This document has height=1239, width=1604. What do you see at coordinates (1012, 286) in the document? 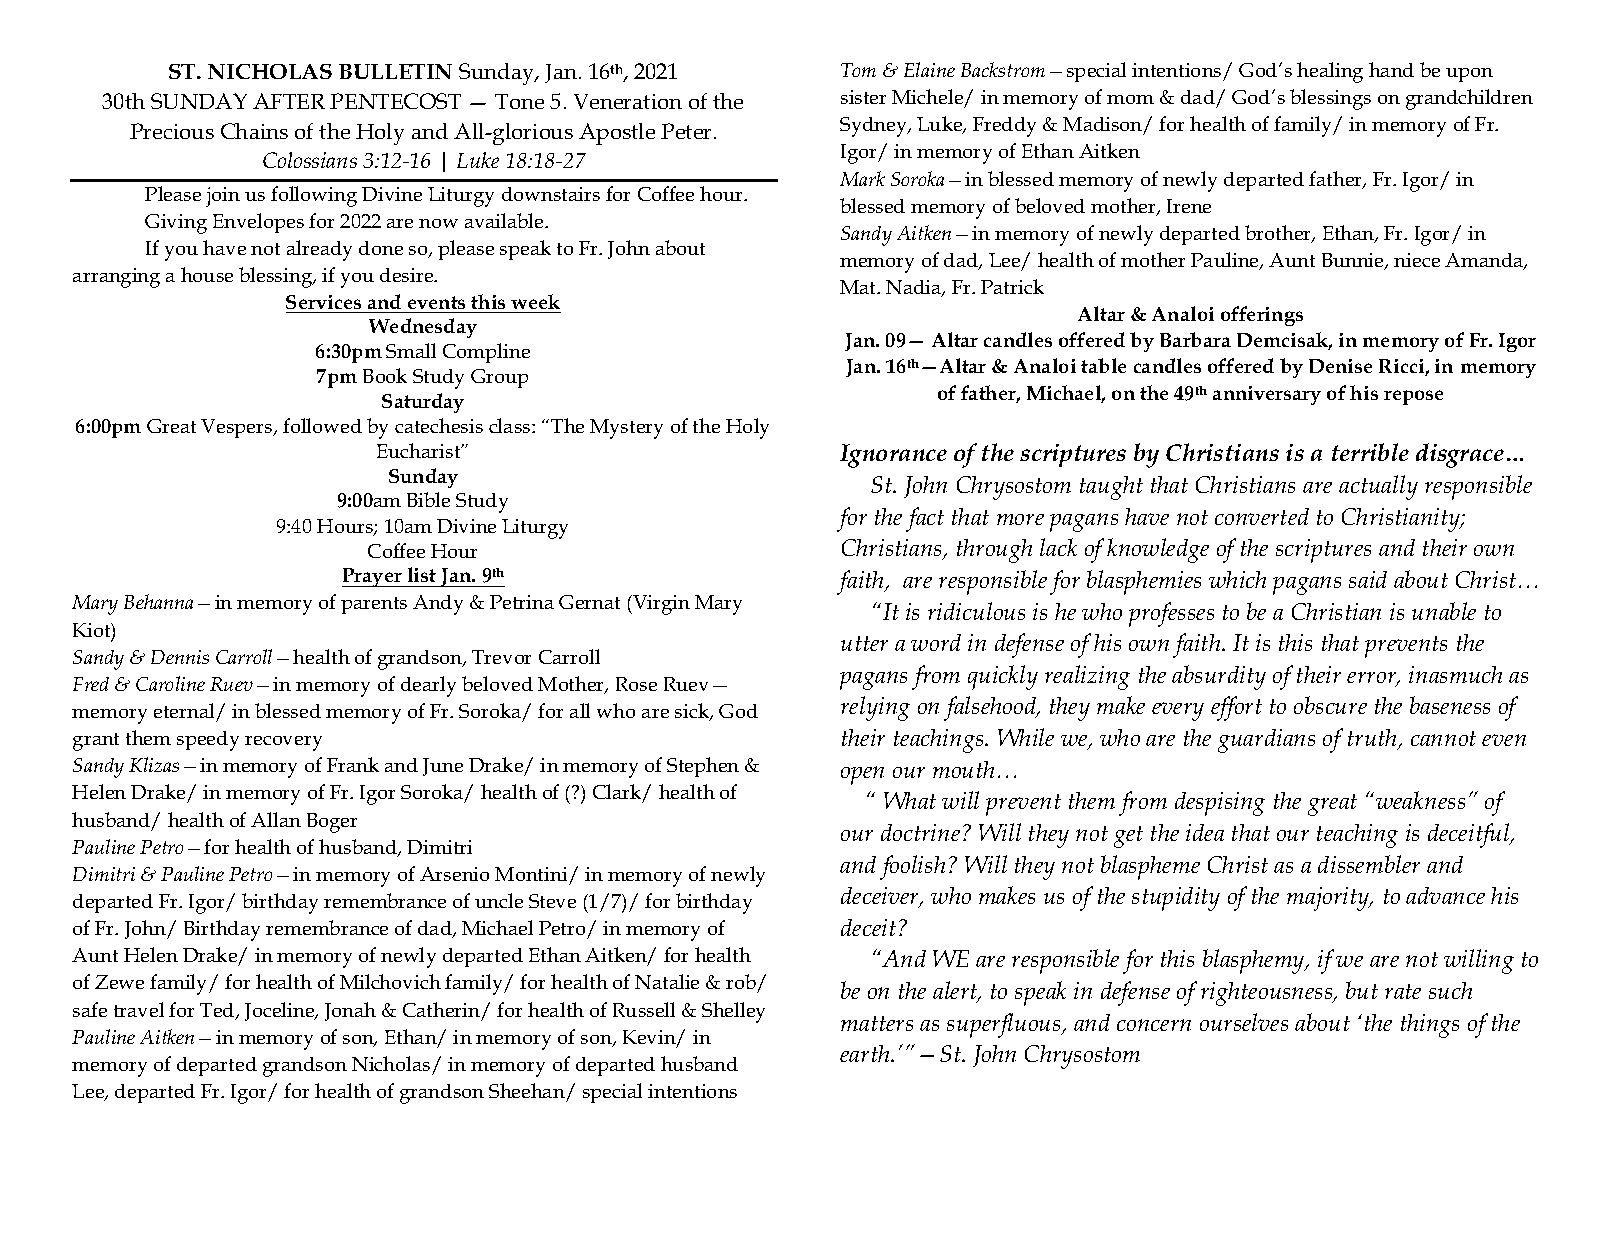
I see `Patrick` at bounding box center [1012, 286].
